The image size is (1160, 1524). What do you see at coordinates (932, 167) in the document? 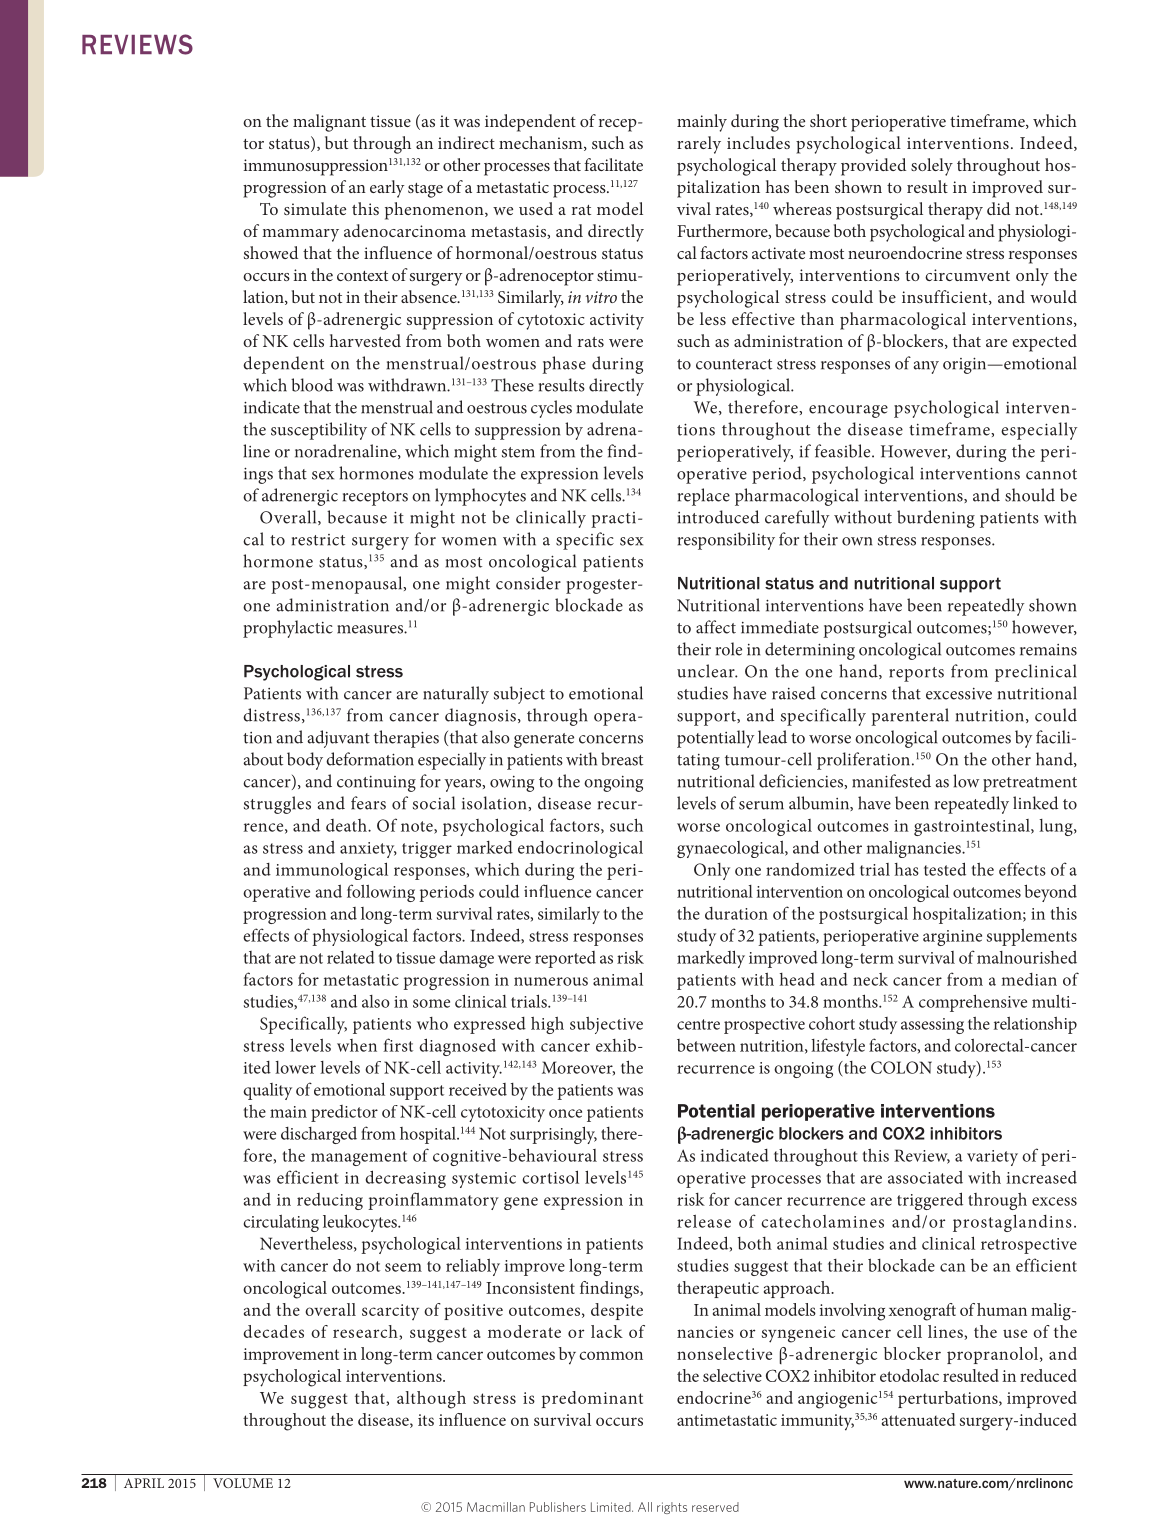
I see `solely` at bounding box center [932, 167].
